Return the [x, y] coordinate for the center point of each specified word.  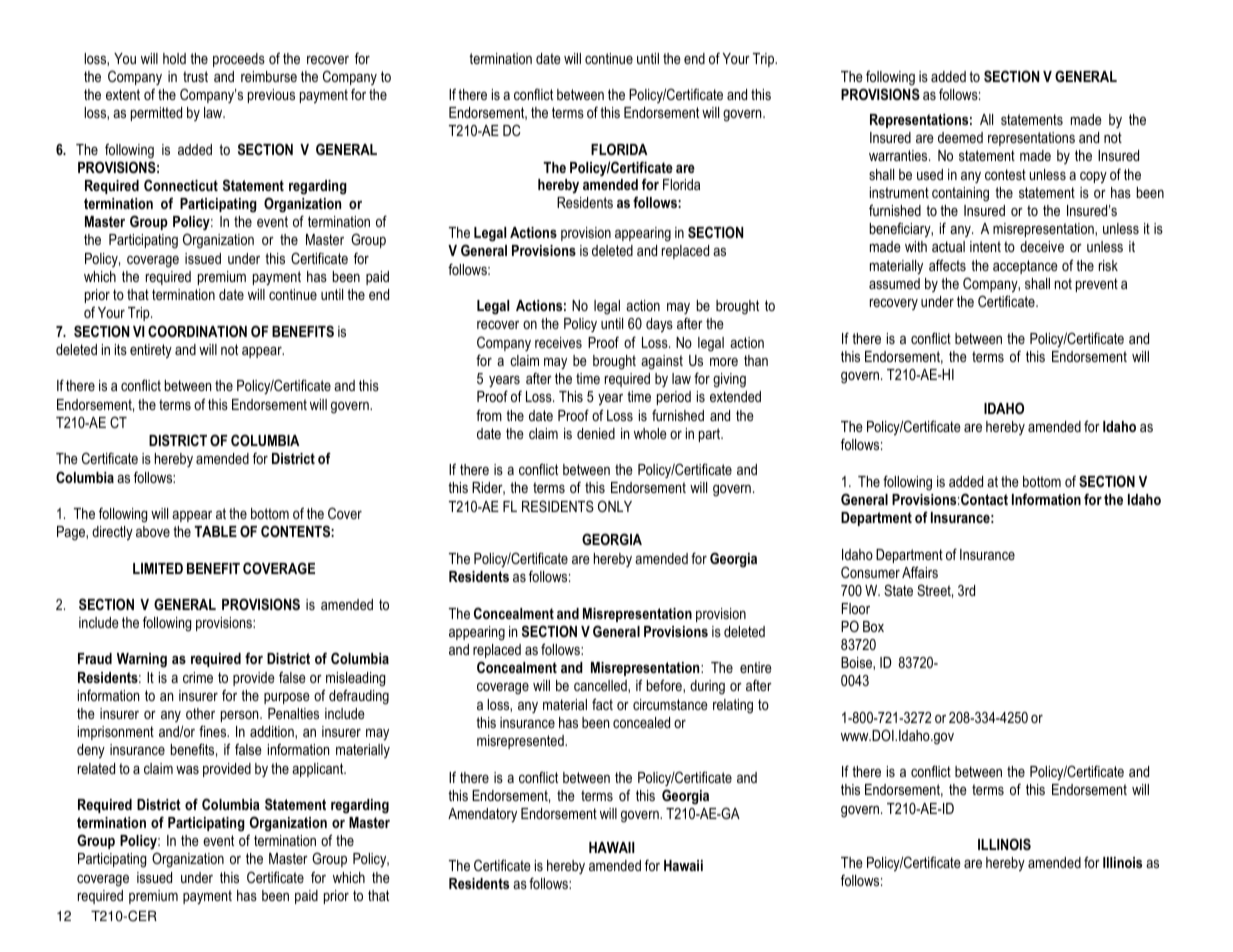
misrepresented [521, 742]
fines [214, 731]
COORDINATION [197, 331]
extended [735, 396]
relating [733, 706]
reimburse [269, 76]
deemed [960, 137]
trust [195, 76]
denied [596, 433]
